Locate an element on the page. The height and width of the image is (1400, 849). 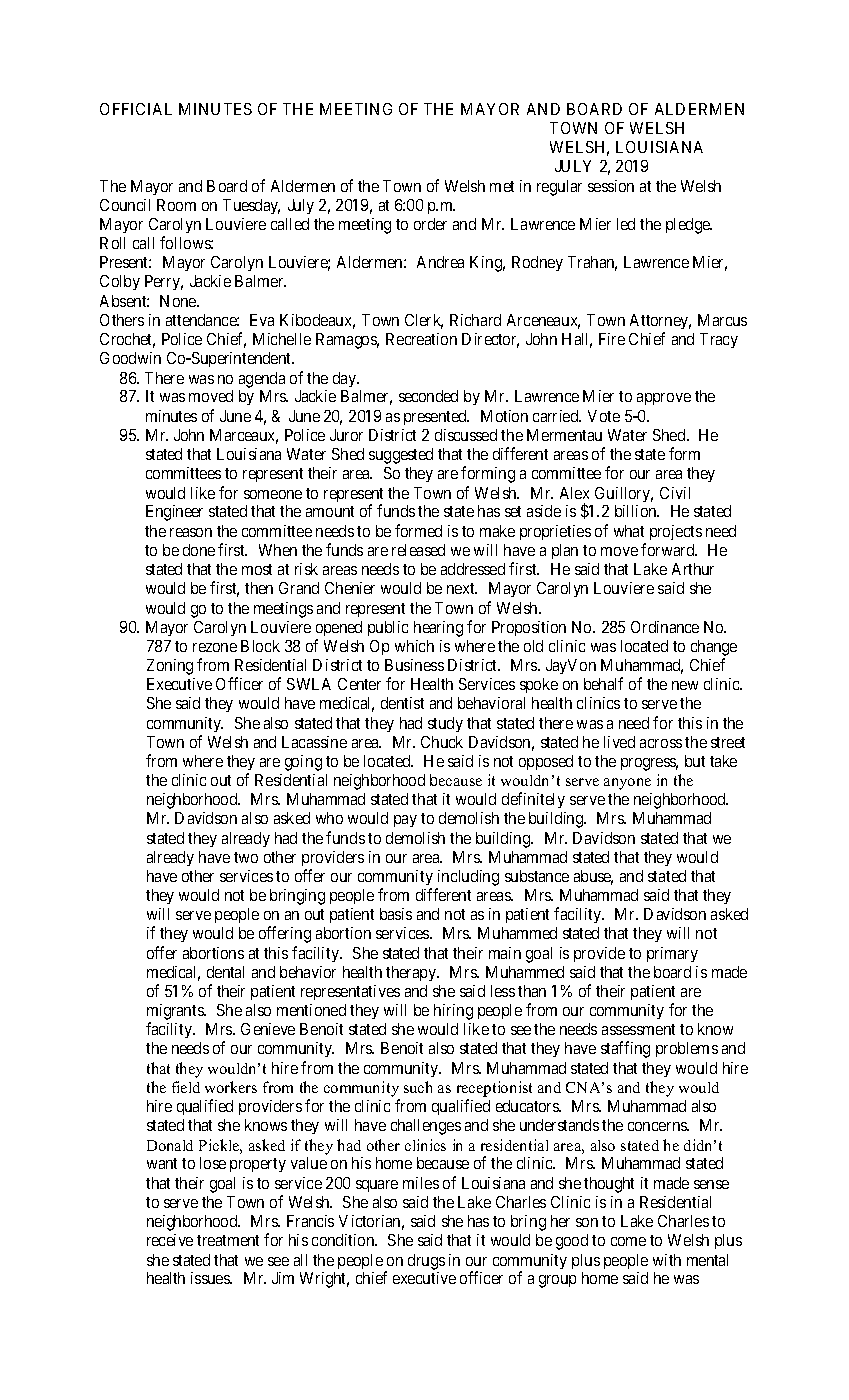
drugs is located at coordinates (426, 1262).
